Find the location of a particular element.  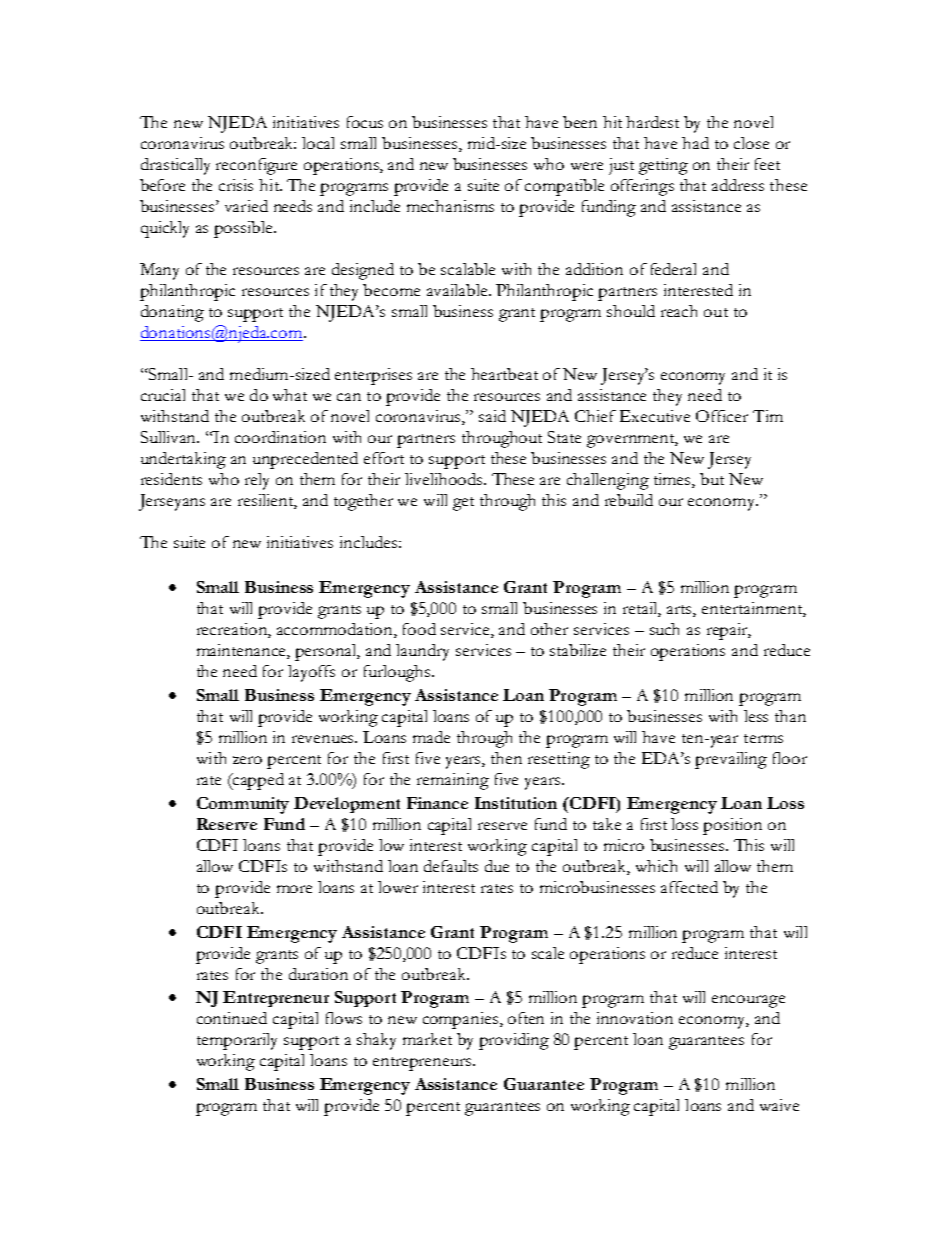

remaining is located at coordinates (453, 781).
